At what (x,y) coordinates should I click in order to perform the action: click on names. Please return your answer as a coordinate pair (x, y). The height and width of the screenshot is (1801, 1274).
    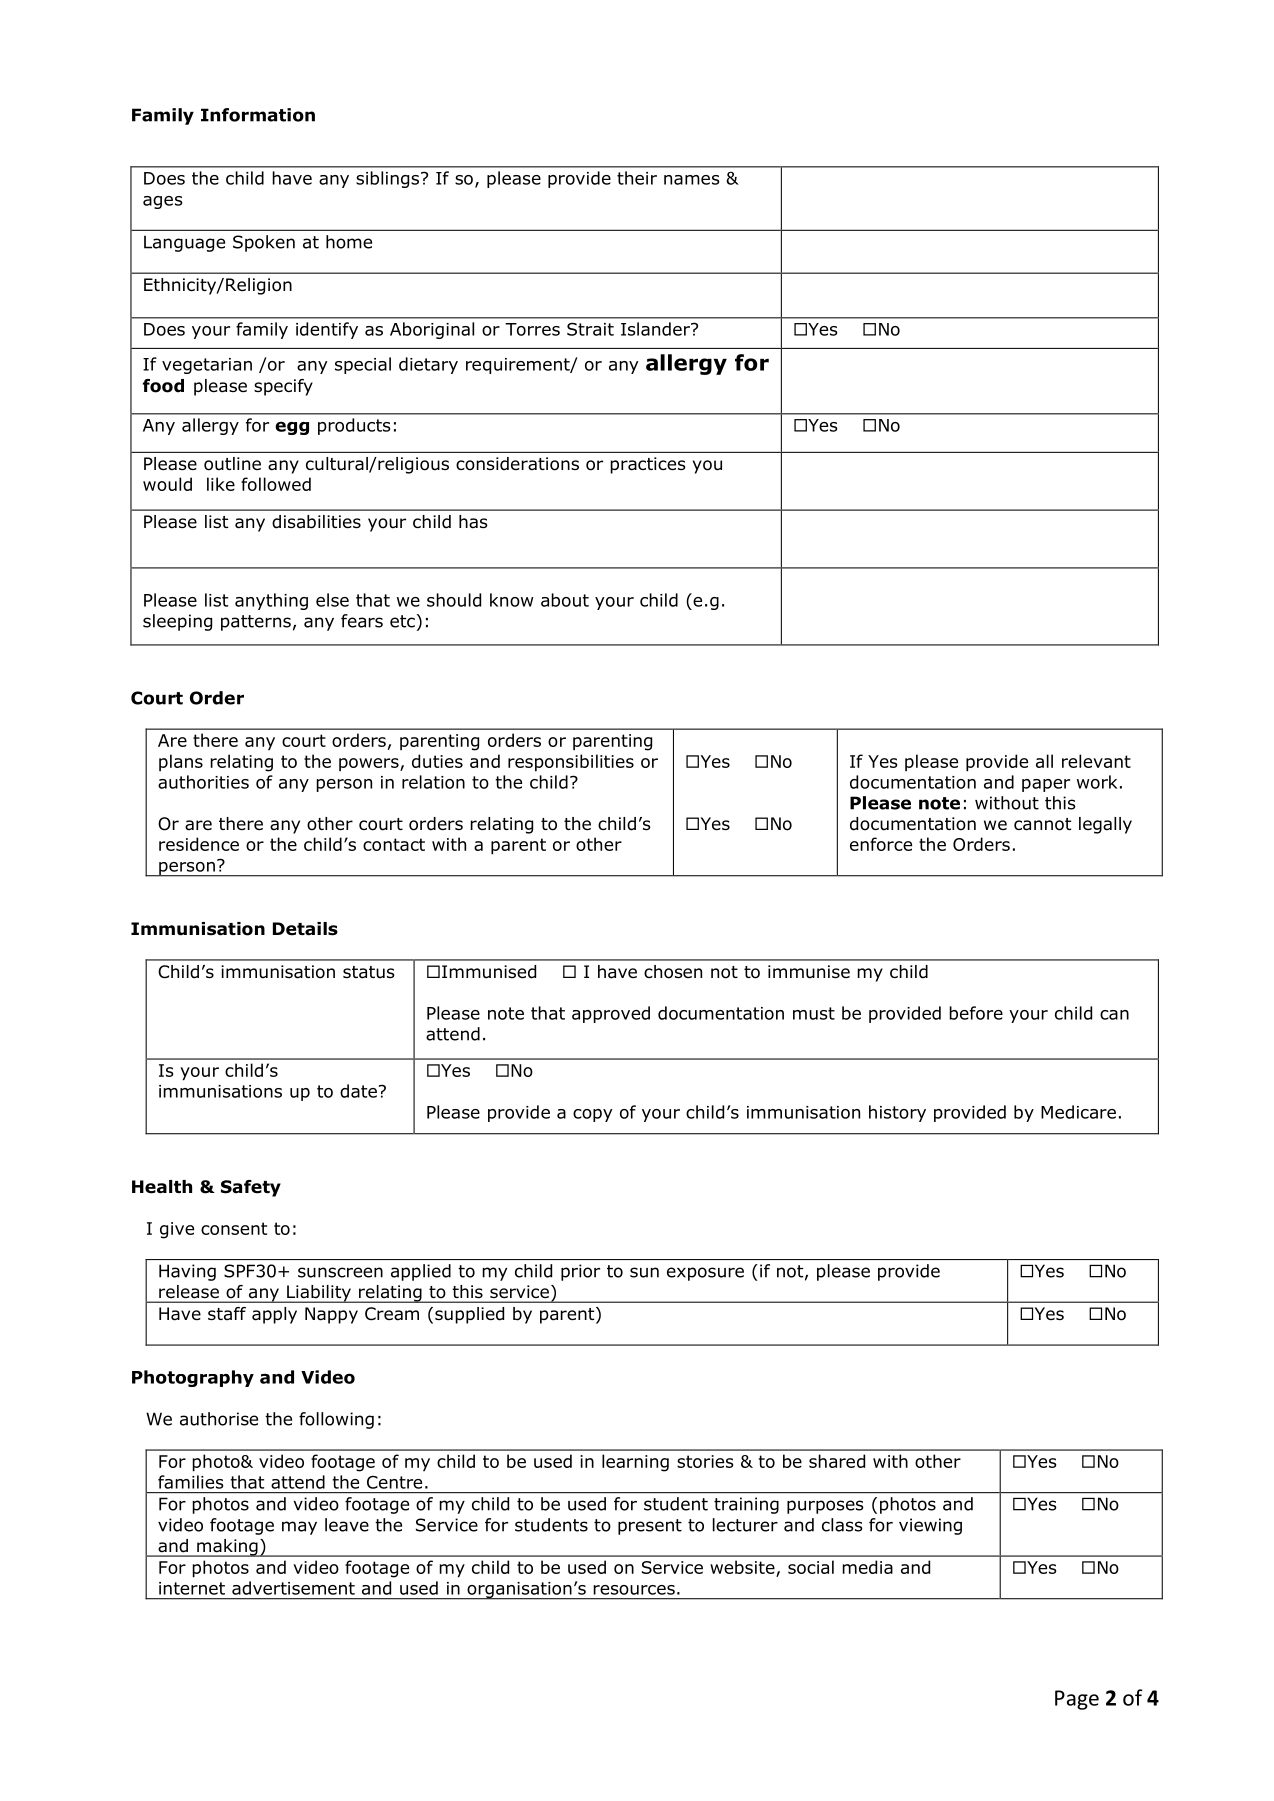
    Looking at the image, I should click on (692, 180).
